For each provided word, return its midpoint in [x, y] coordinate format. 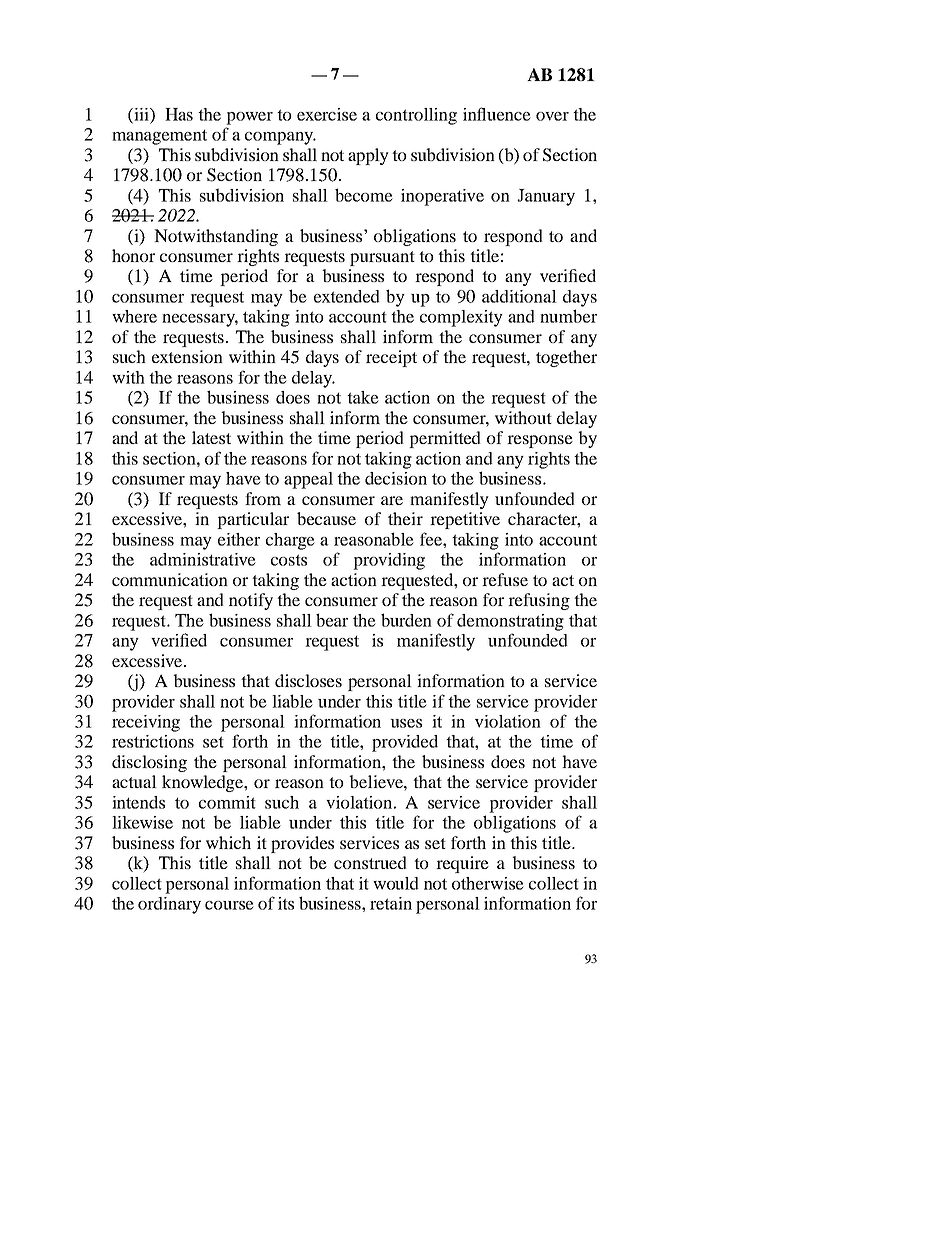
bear [332, 620]
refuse [505, 579]
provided [405, 743]
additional [519, 296]
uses [406, 723]
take [363, 397]
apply [368, 156]
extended [347, 296]
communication [170, 579]
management [159, 137]
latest [211, 437]
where [134, 316]
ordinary [169, 905]
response [540, 441]
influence [497, 114]
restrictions [153, 741]
